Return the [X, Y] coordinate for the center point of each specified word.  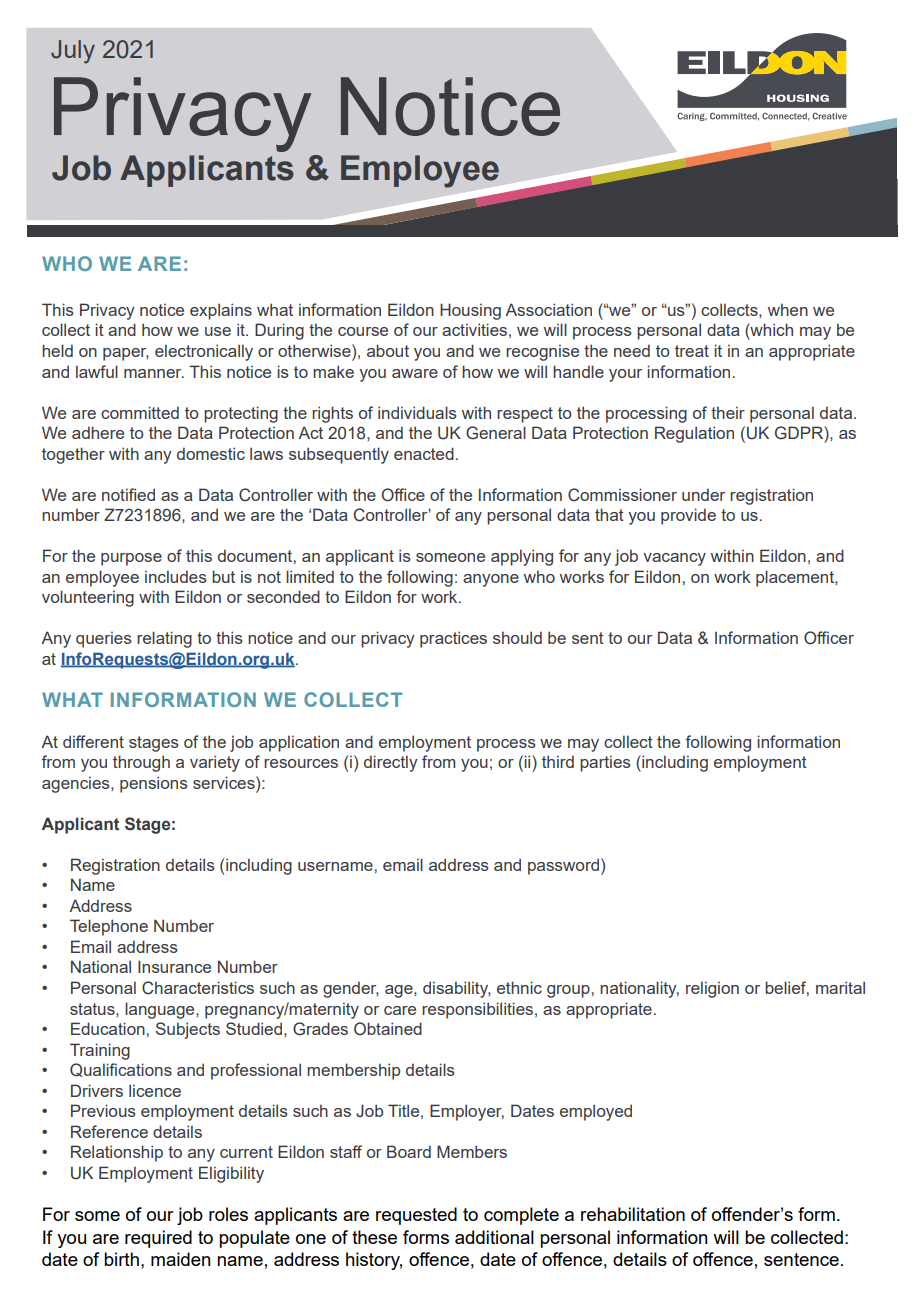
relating [164, 639]
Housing [470, 311]
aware [415, 373]
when [788, 309]
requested [416, 1216]
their [728, 412]
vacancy [674, 559]
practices [453, 639]
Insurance [174, 966]
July [73, 52]
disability [457, 989]
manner [154, 373]
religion [712, 989]
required [158, 1239]
